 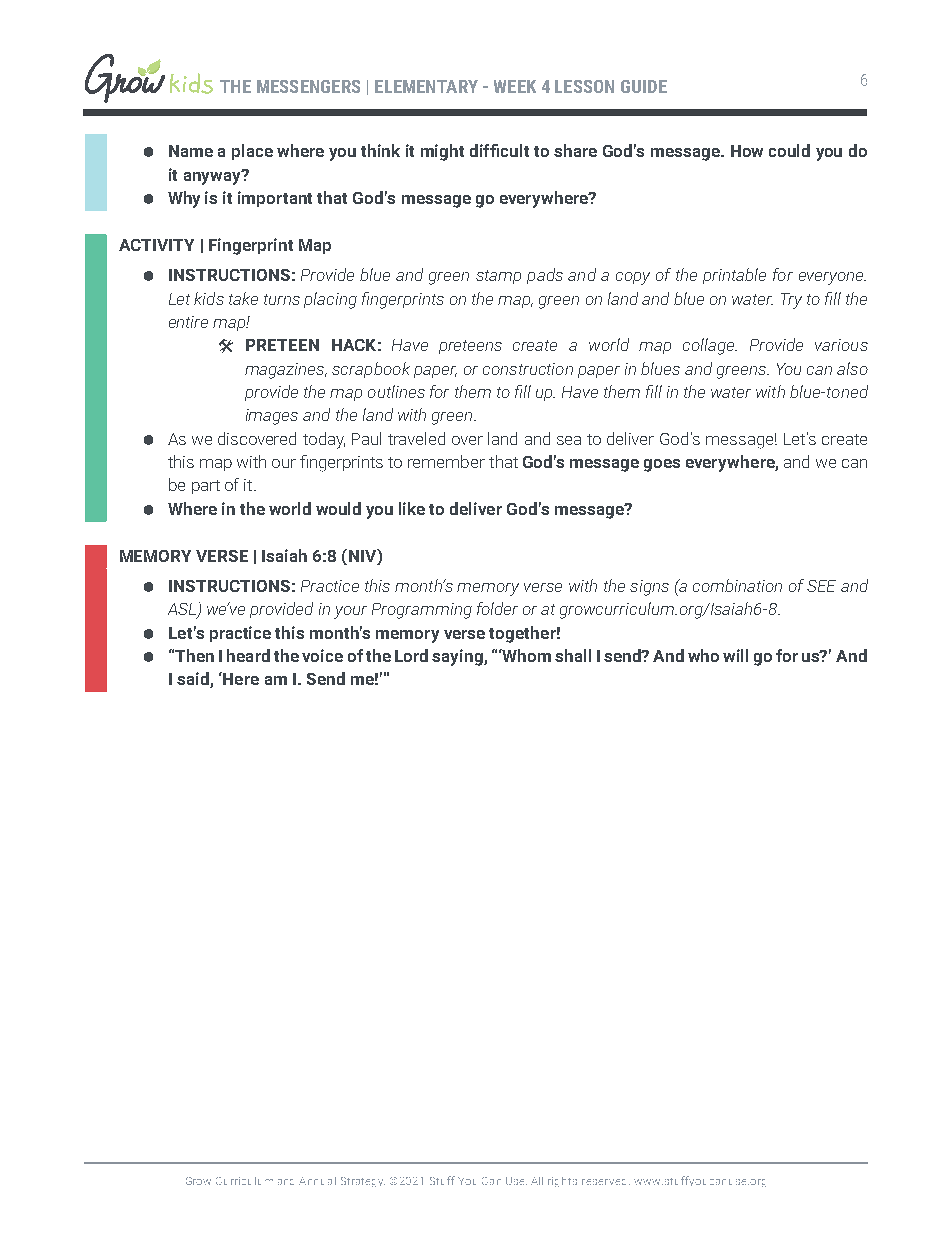 What do you see at coordinates (317, 1181) in the page?
I see `Annual` at bounding box center [317, 1181].
